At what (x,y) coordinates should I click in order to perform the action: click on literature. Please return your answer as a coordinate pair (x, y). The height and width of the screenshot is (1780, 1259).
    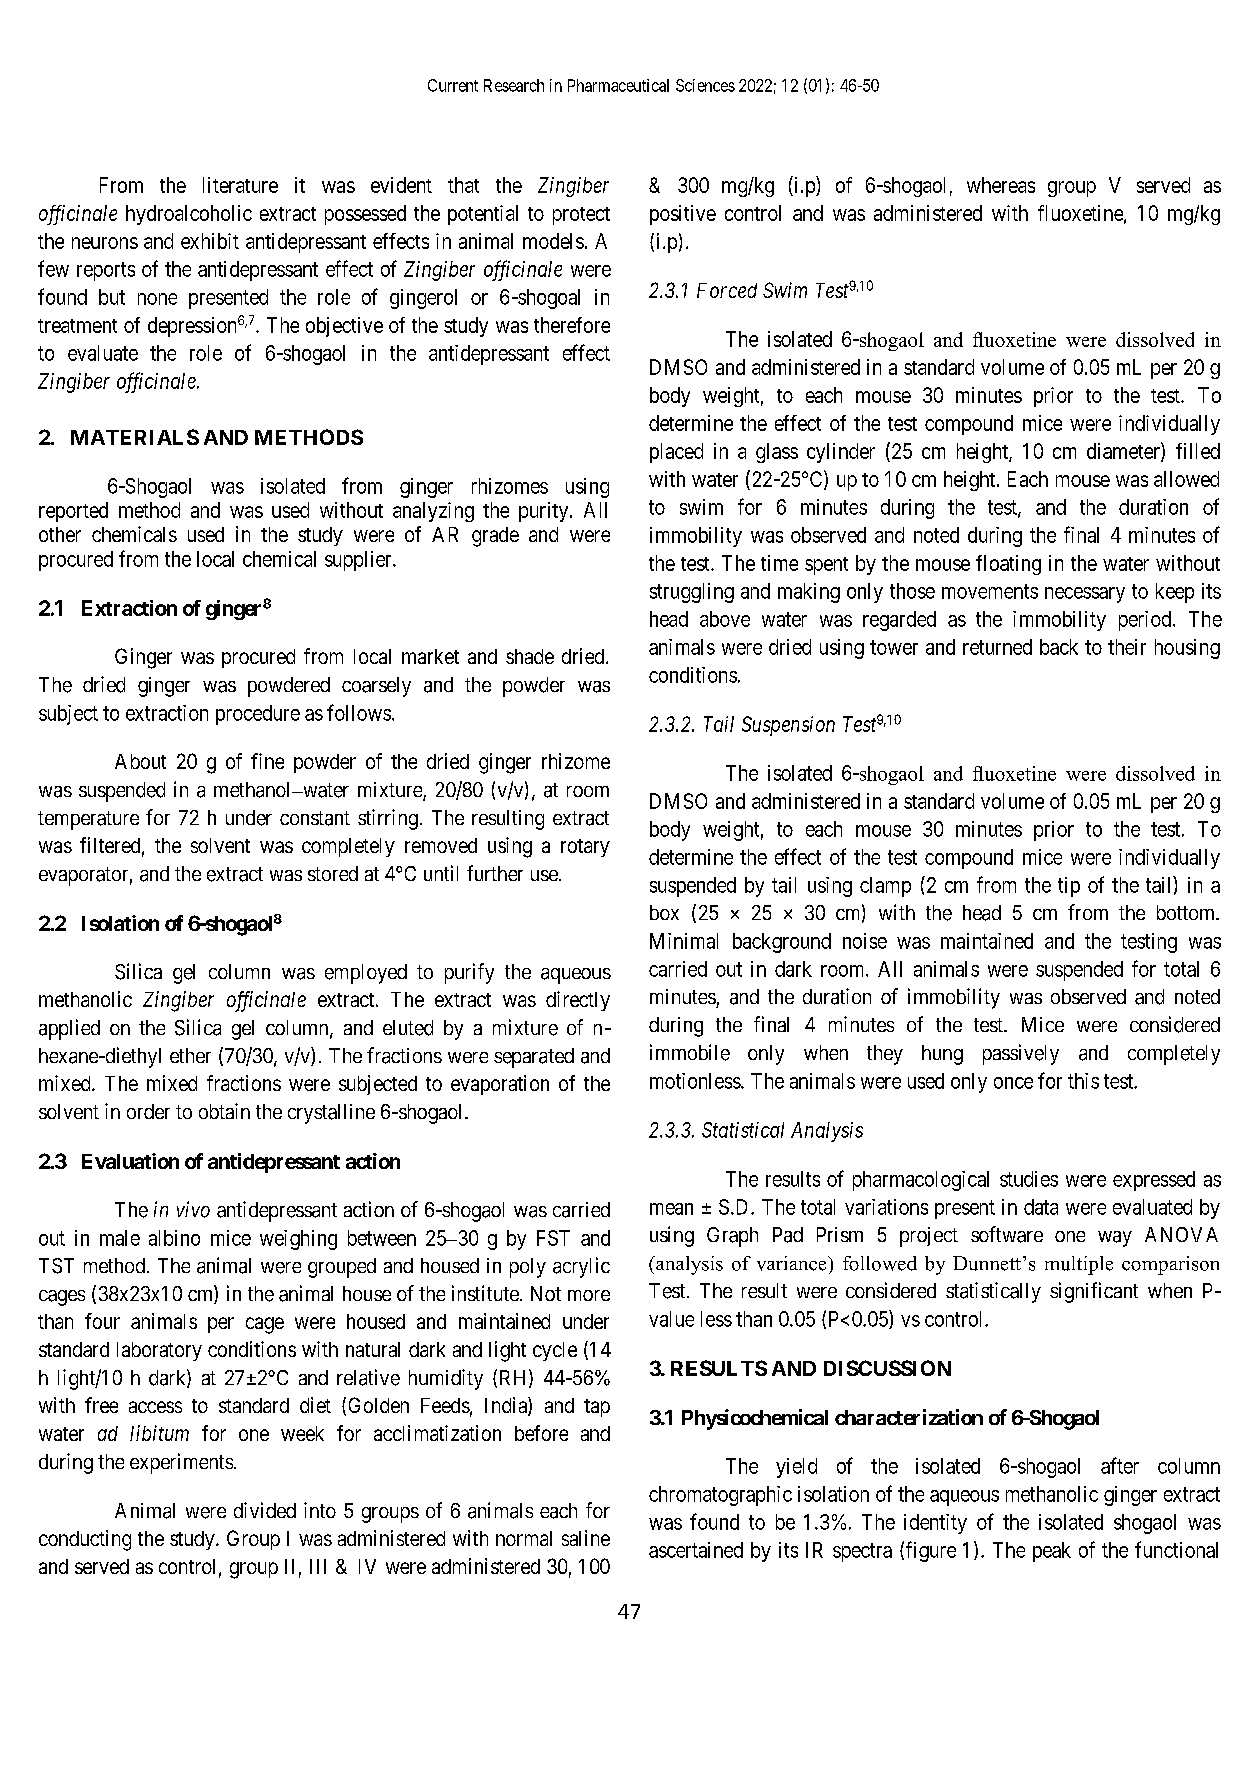
    Looking at the image, I should click on (240, 185).
